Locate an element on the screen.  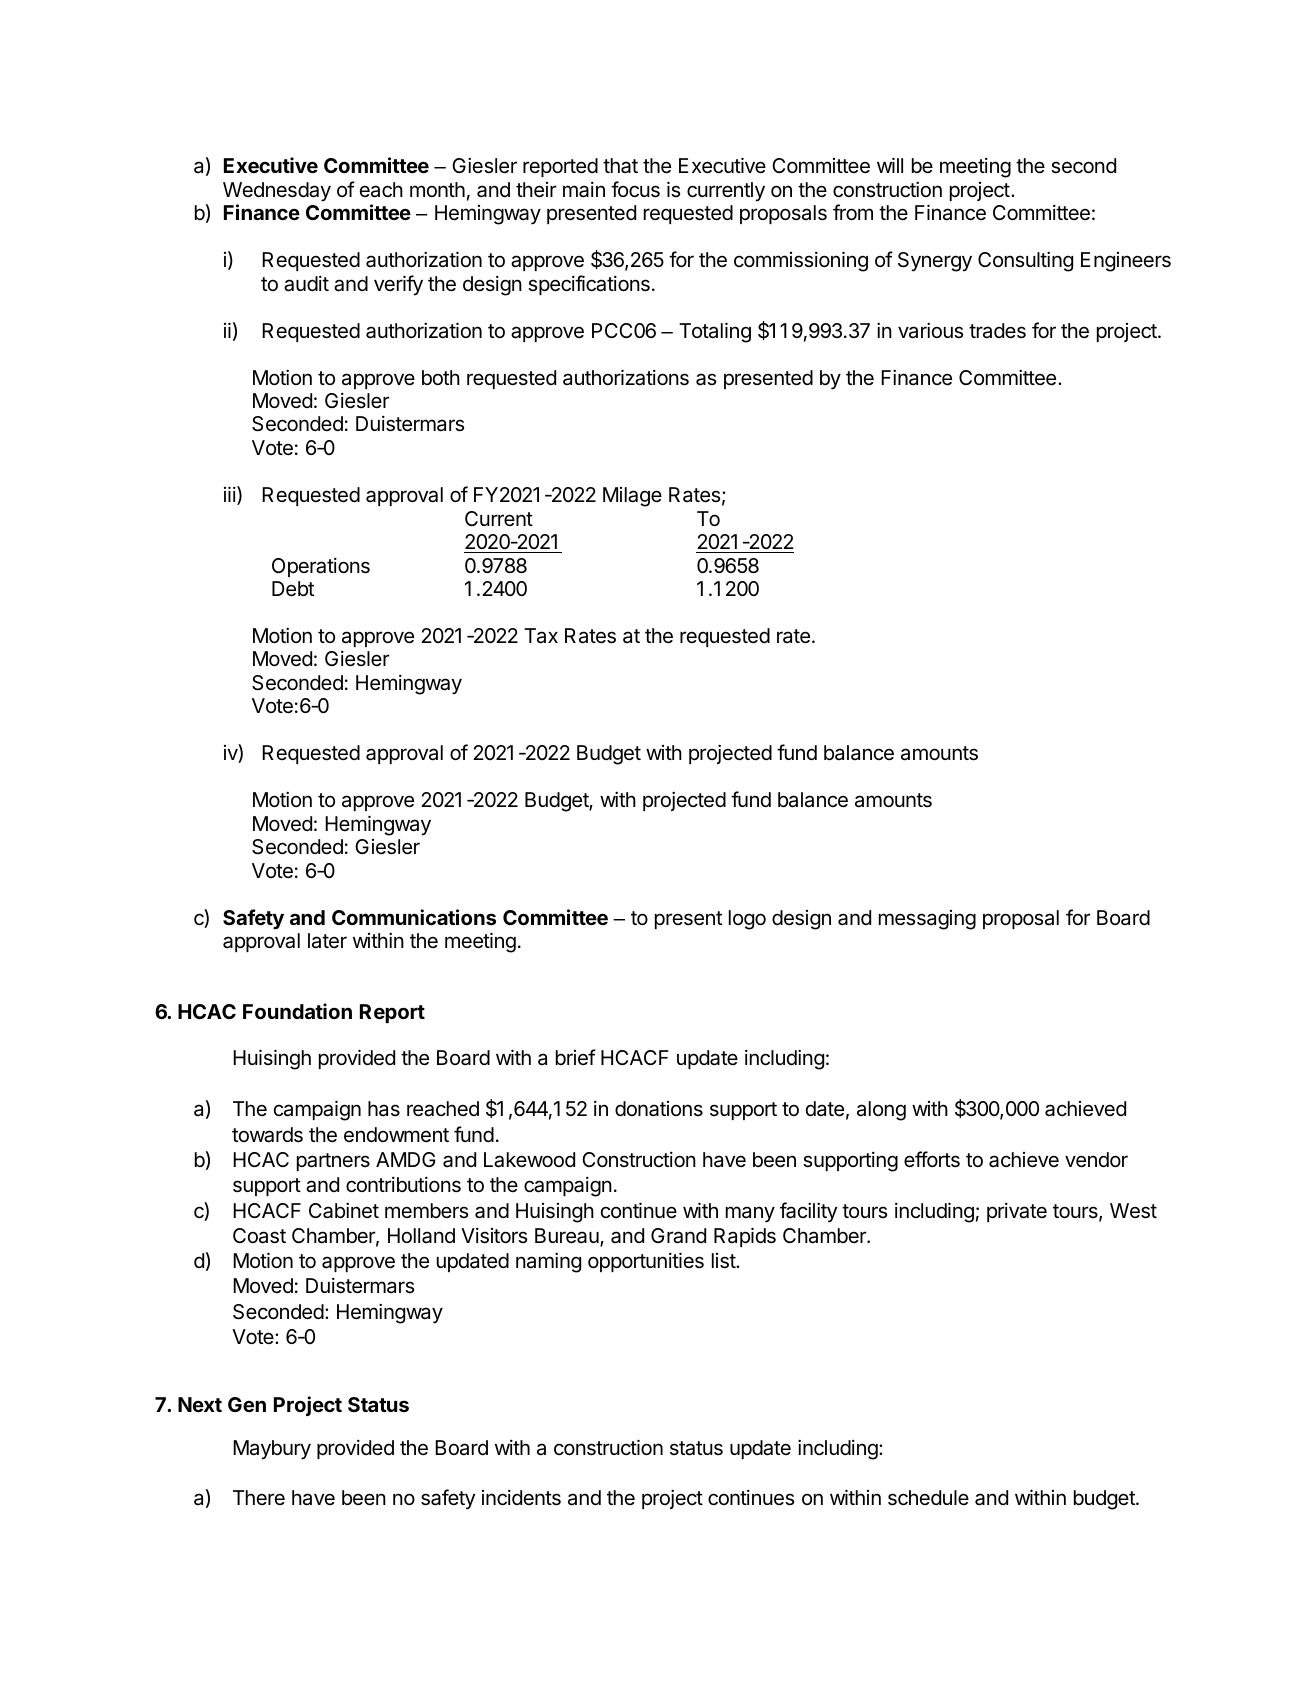
messaging is located at coordinates (927, 920).
